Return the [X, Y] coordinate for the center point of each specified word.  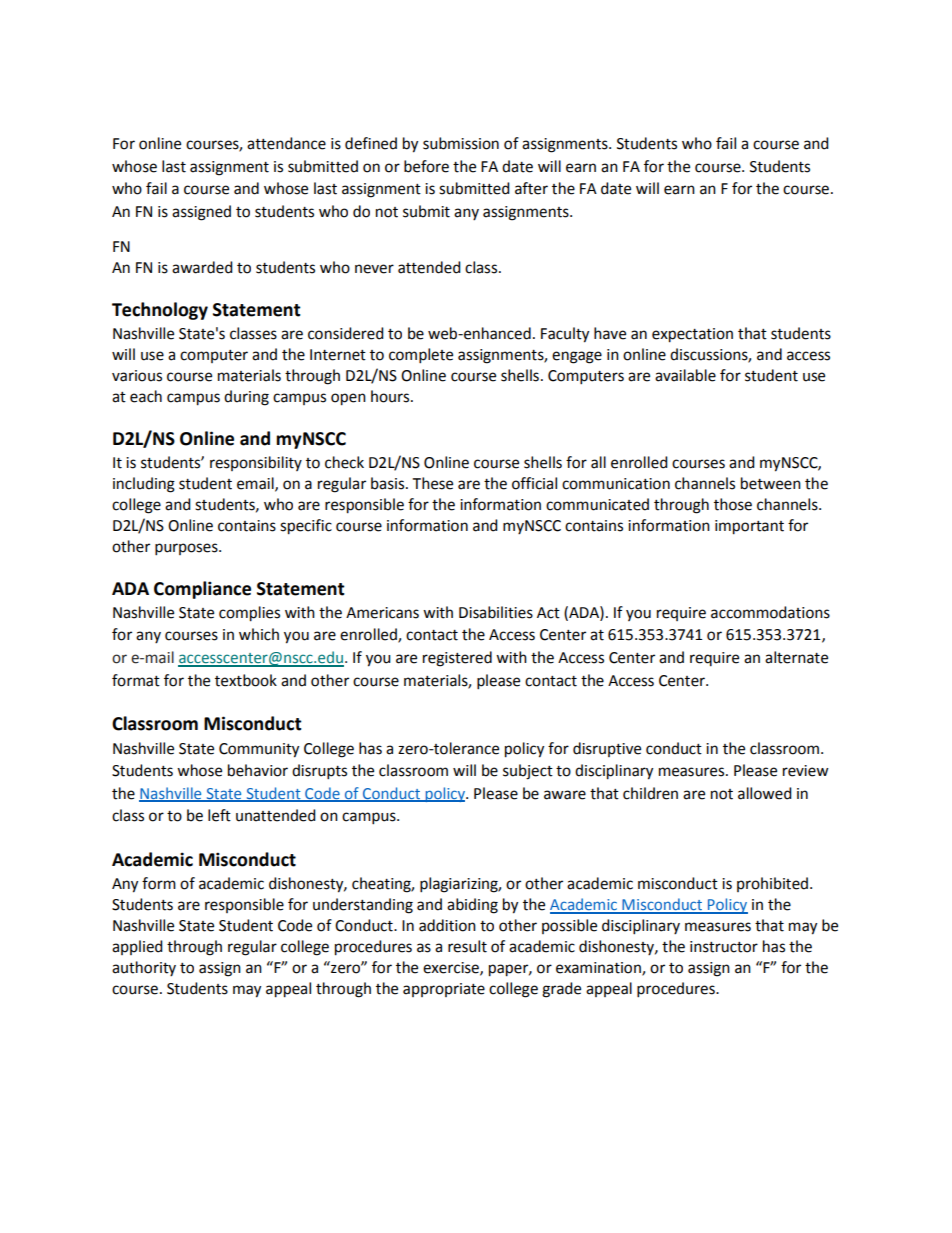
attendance [286, 143]
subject [528, 772]
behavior [258, 770]
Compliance [202, 590]
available [685, 375]
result [467, 946]
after [531, 188]
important [749, 527]
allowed [765, 793]
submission [461, 143]
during [246, 398]
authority [144, 968]
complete [421, 356]
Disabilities [496, 612]
